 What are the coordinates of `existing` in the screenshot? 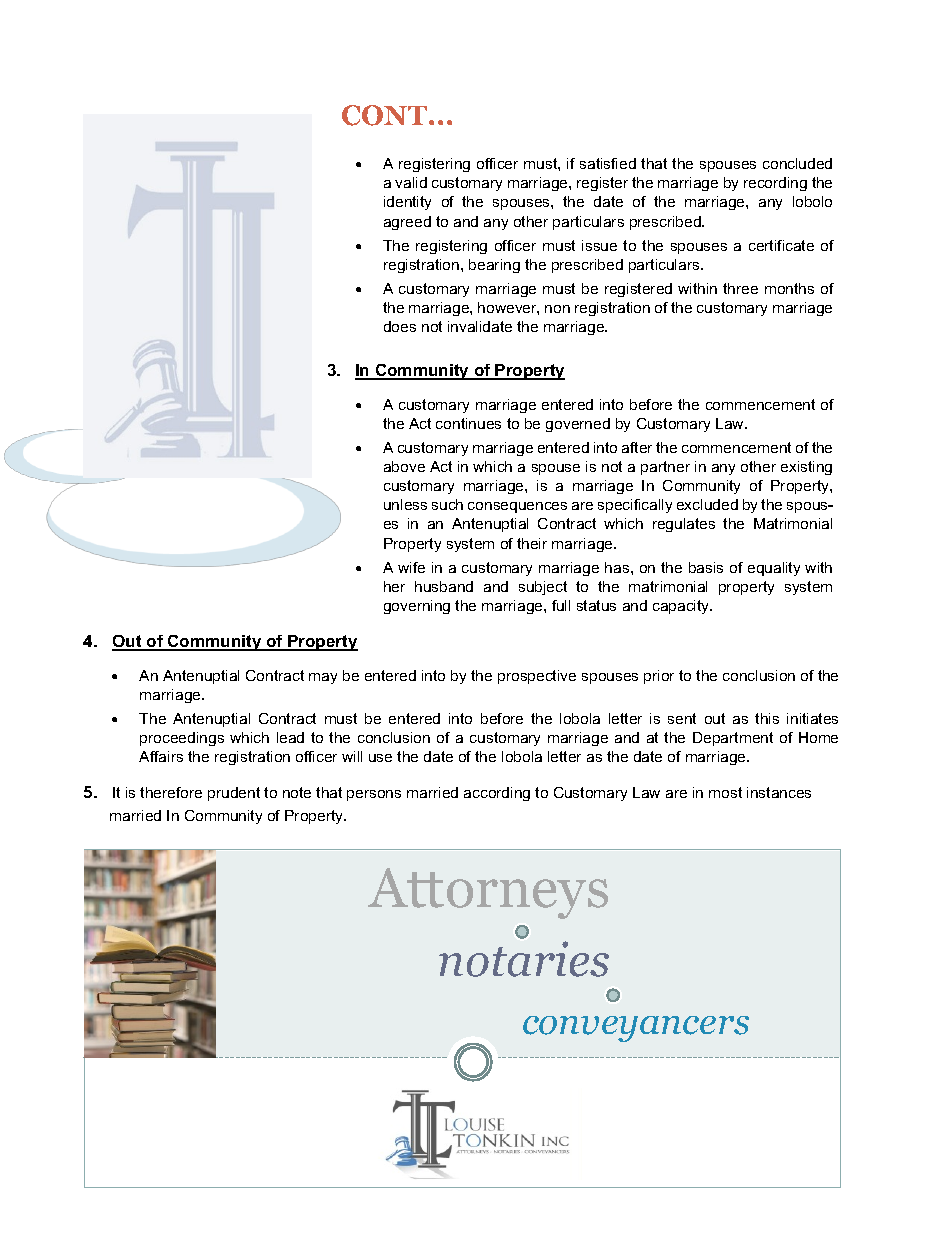 It's located at (806, 468).
